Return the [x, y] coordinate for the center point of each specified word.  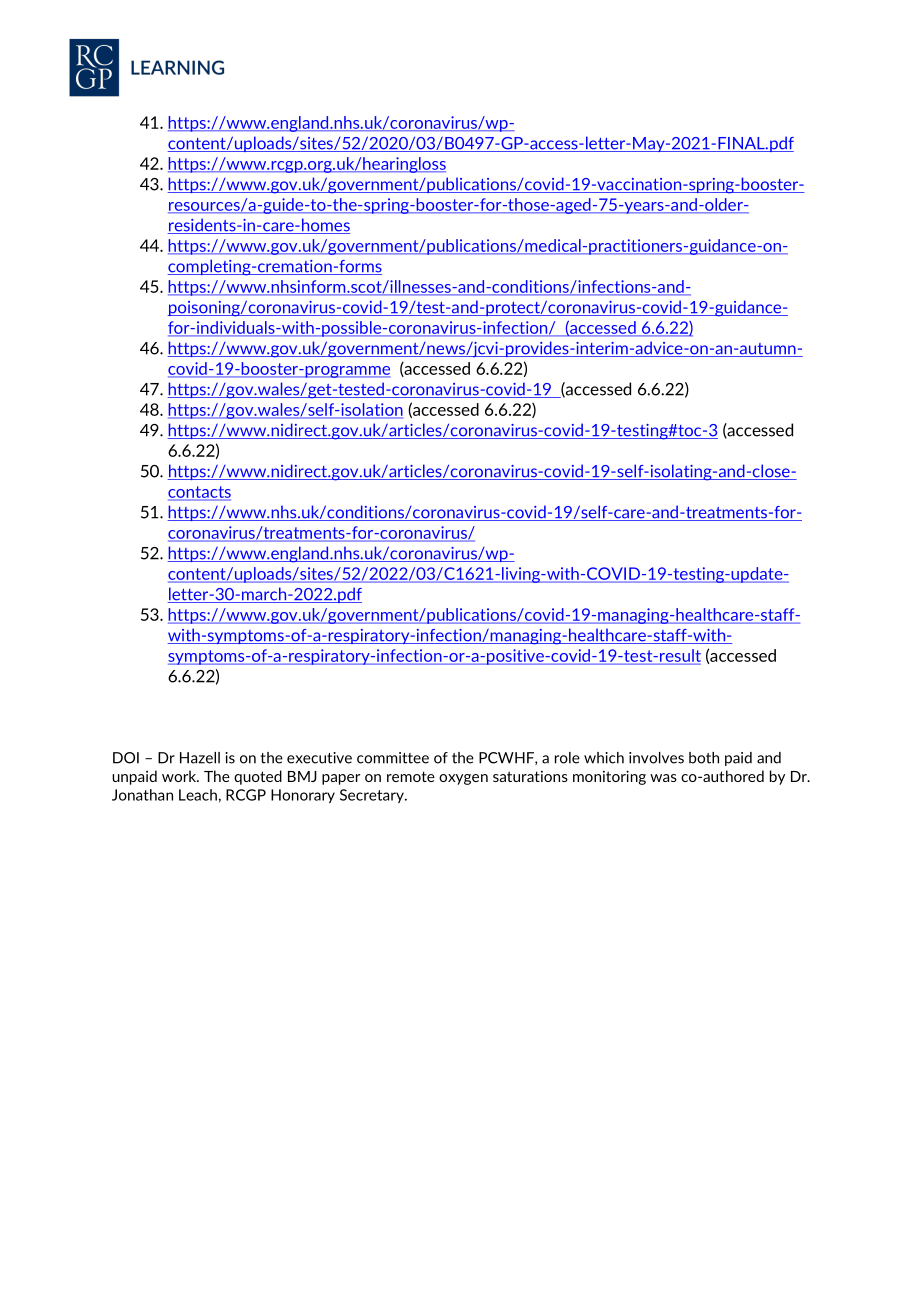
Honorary [303, 796]
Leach [198, 795]
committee [393, 758]
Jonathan [142, 795]
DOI [126, 758]
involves [656, 758]
